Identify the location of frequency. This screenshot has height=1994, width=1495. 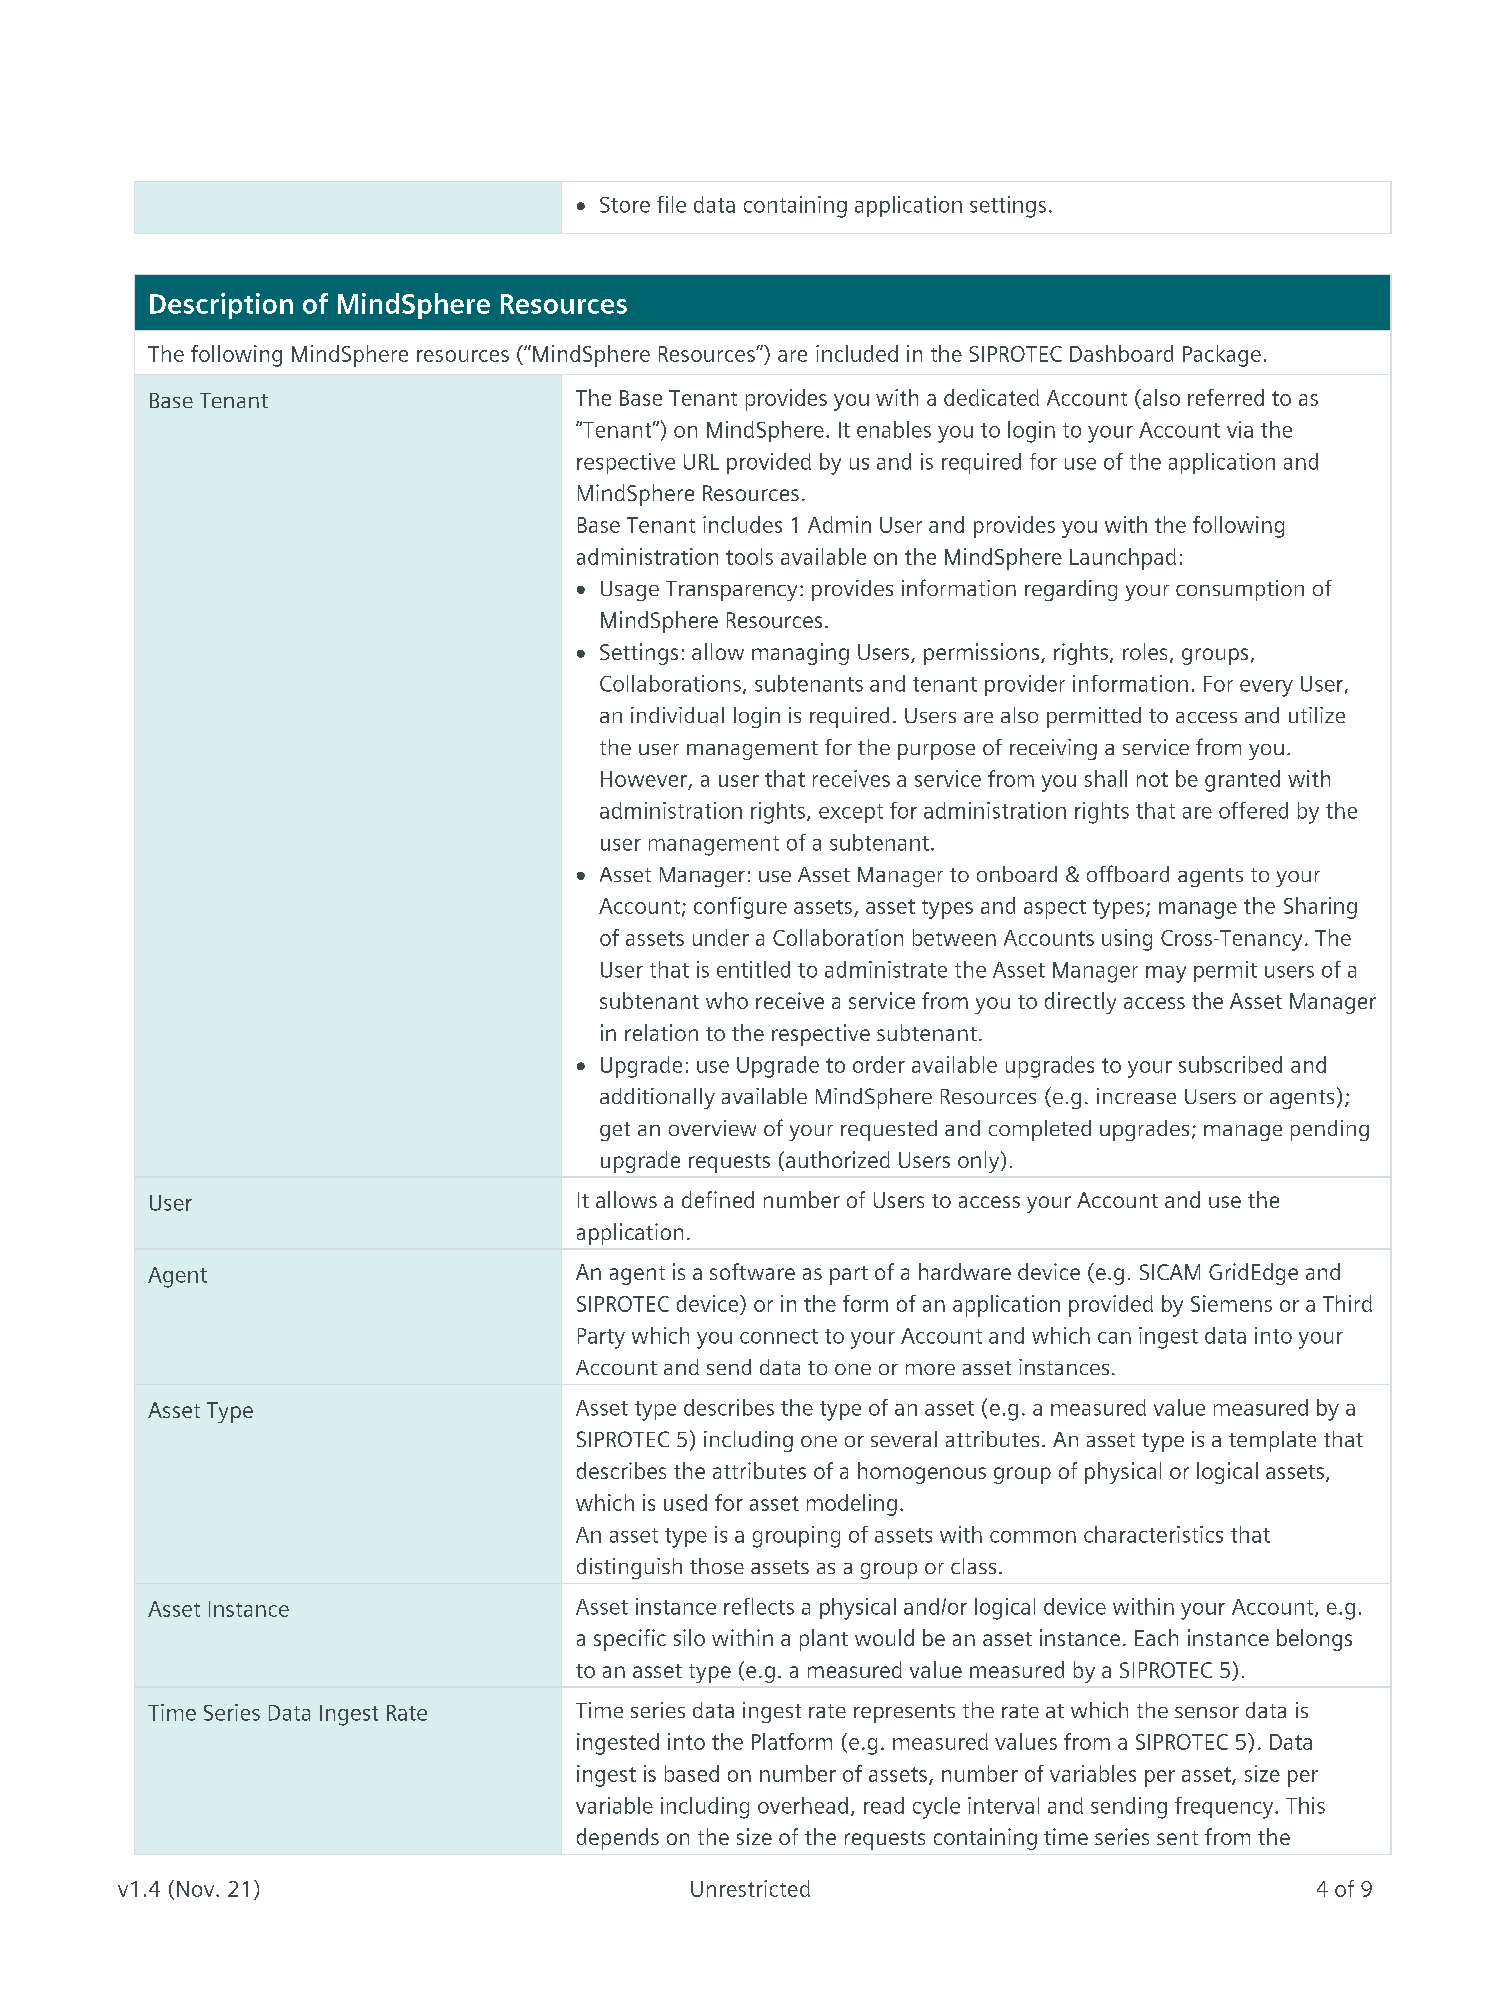
(1225, 1808).
